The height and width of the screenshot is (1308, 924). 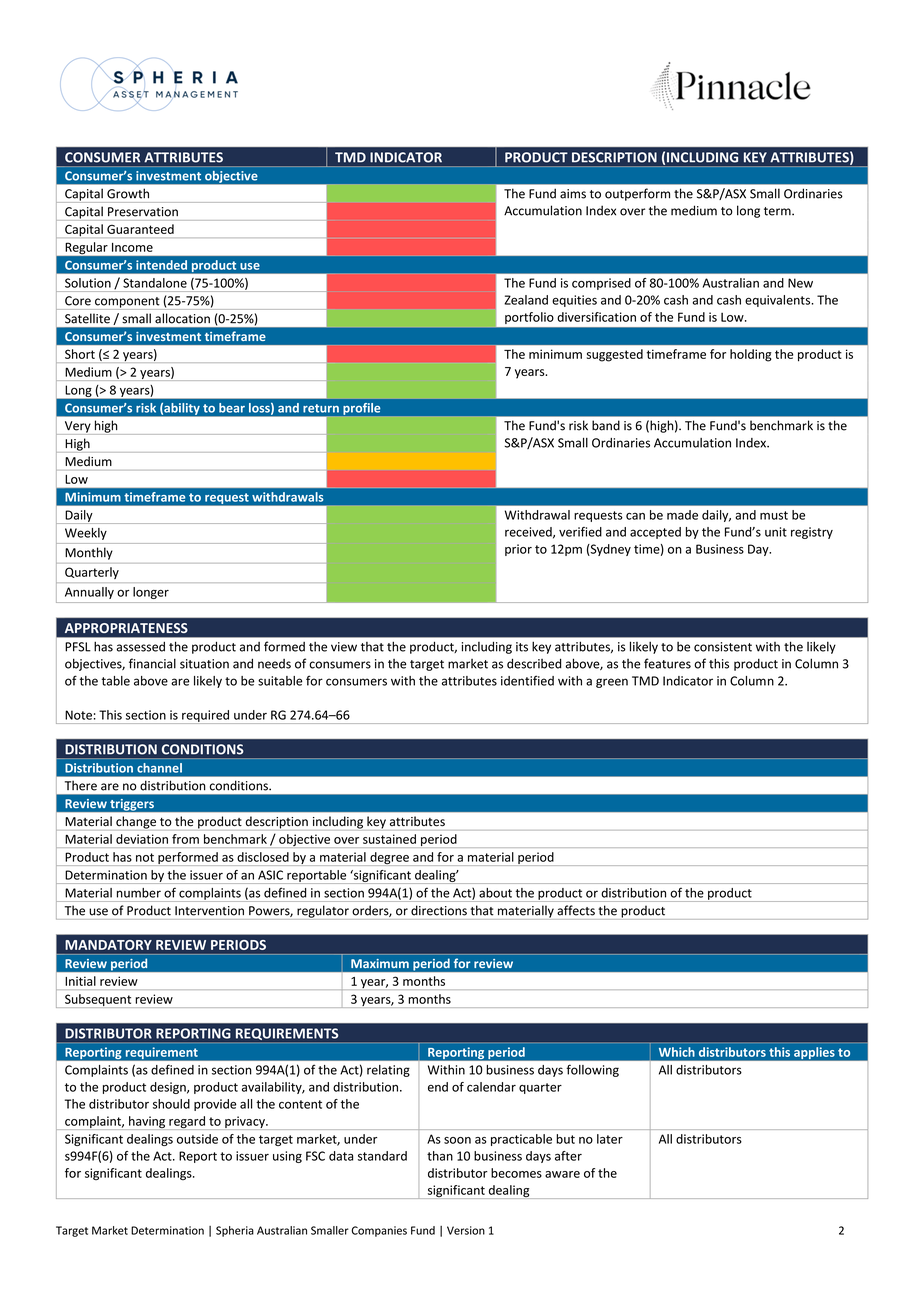 I want to click on Guaranteed, so click(x=140, y=229).
